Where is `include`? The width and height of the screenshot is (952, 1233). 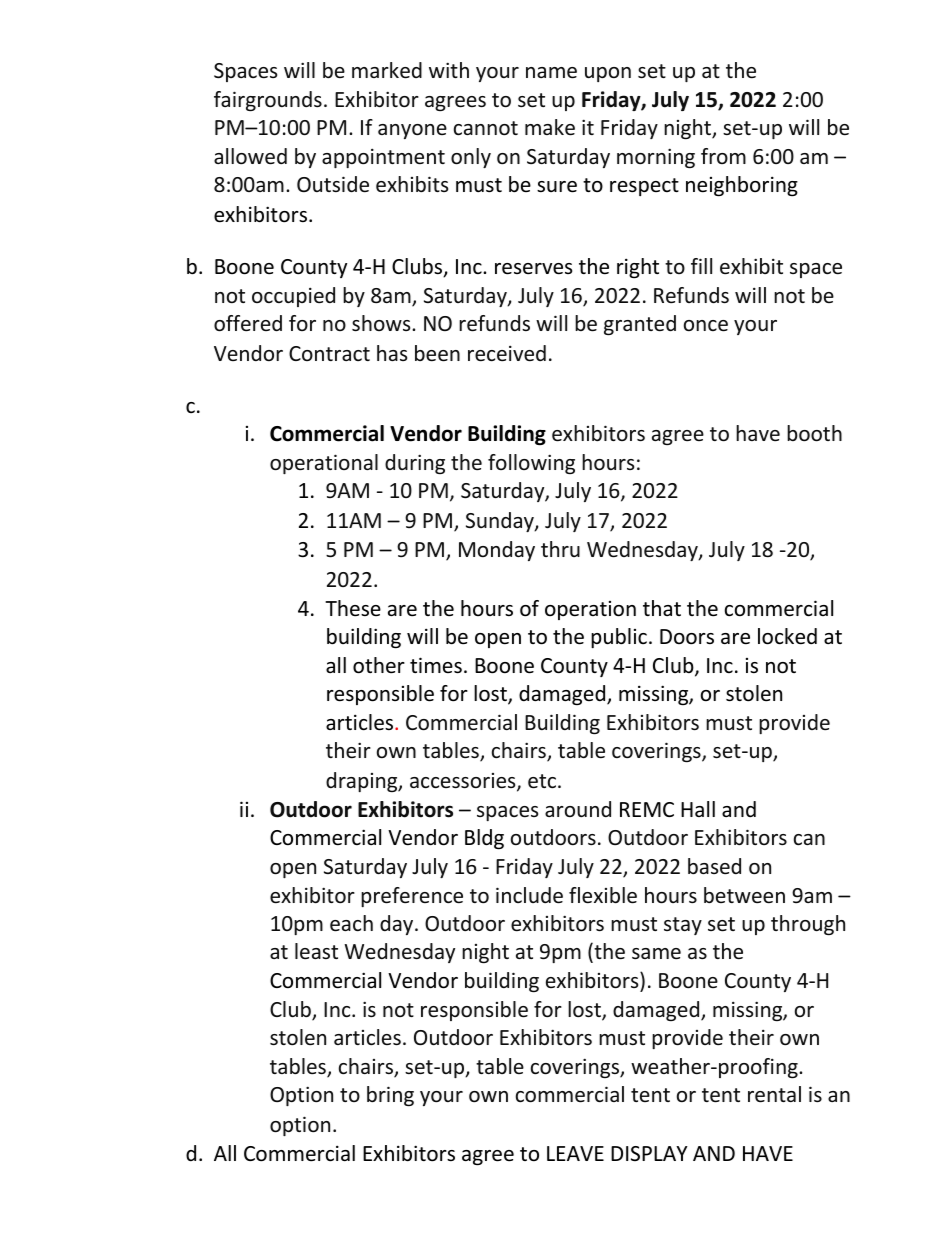 include is located at coordinates (529, 895).
